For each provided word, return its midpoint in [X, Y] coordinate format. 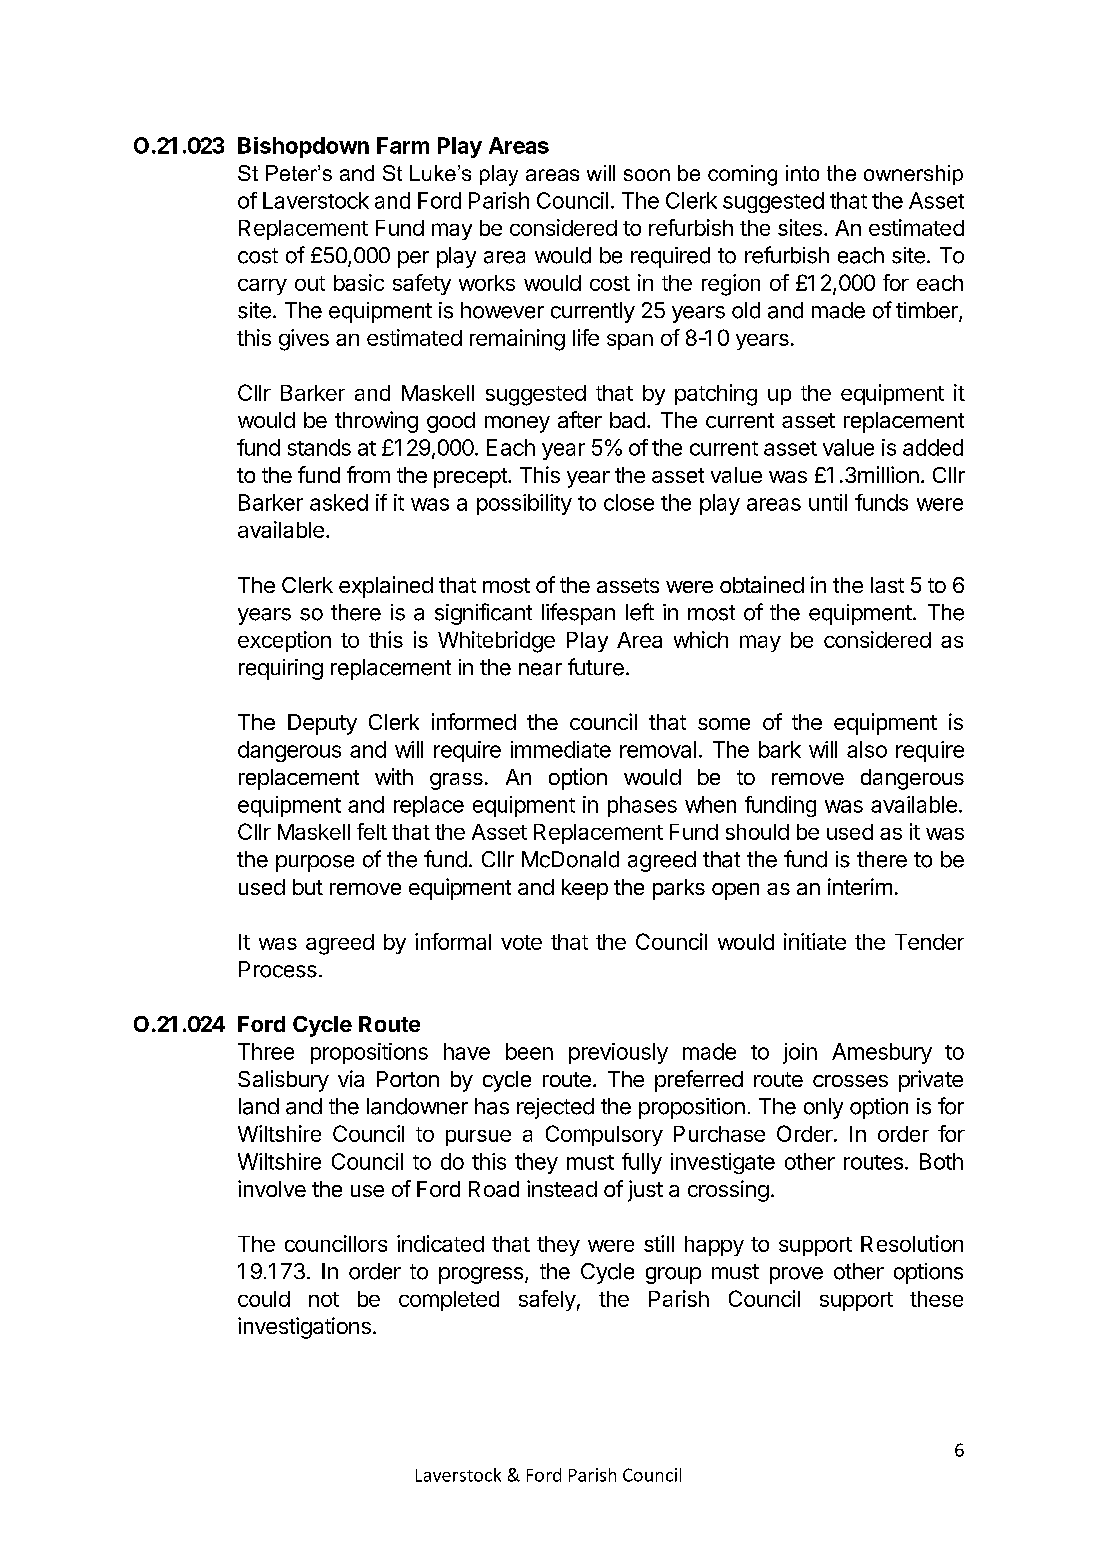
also [867, 749]
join [800, 1053]
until [828, 502]
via [351, 1078]
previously [618, 1053]
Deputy [322, 724]
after [580, 419]
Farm [403, 145]
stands [319, 447]
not [324, 1299]
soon [647, 175]
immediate [561, 749]
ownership [913, 175]
